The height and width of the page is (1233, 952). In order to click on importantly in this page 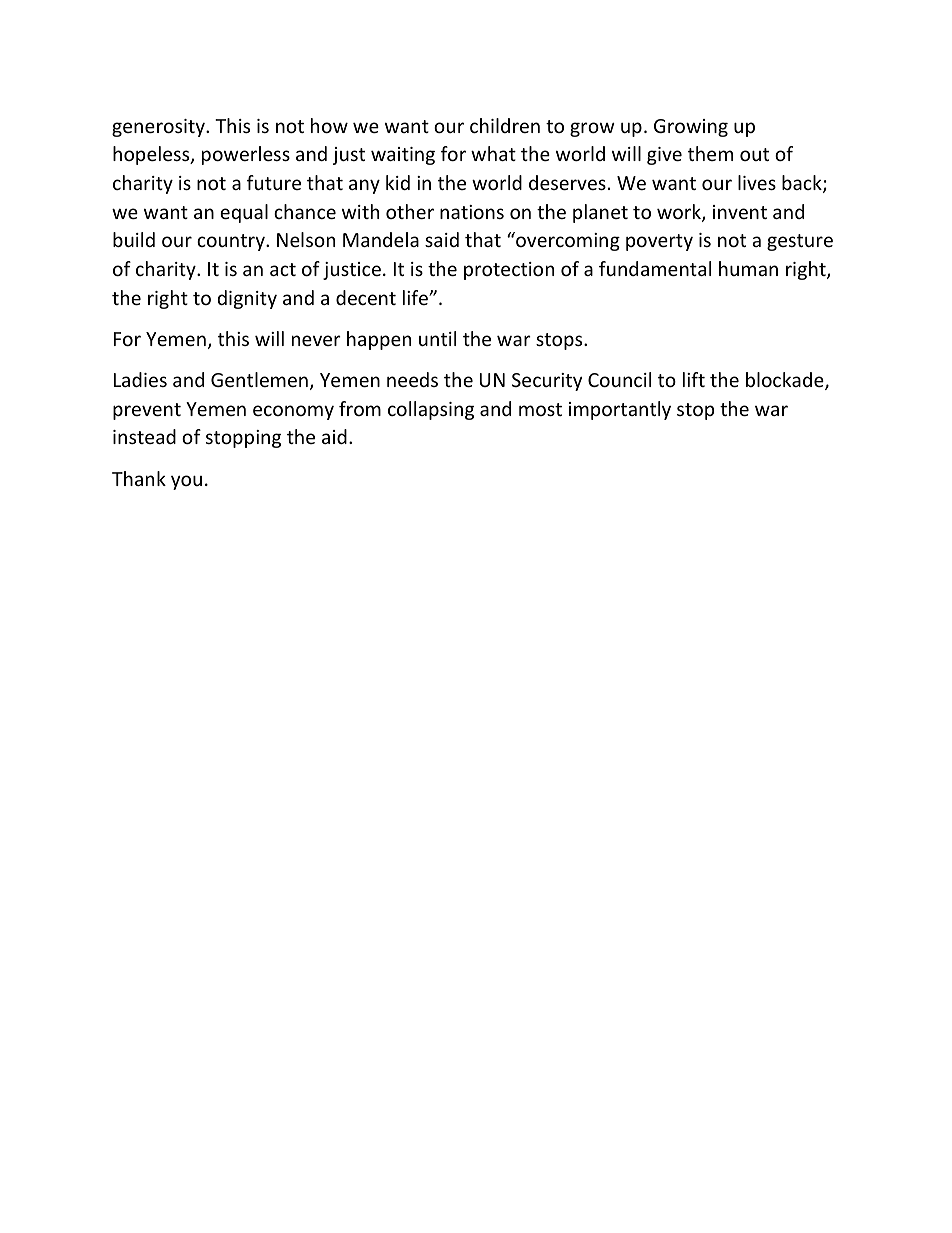, I will do `click(620, 410)`.
